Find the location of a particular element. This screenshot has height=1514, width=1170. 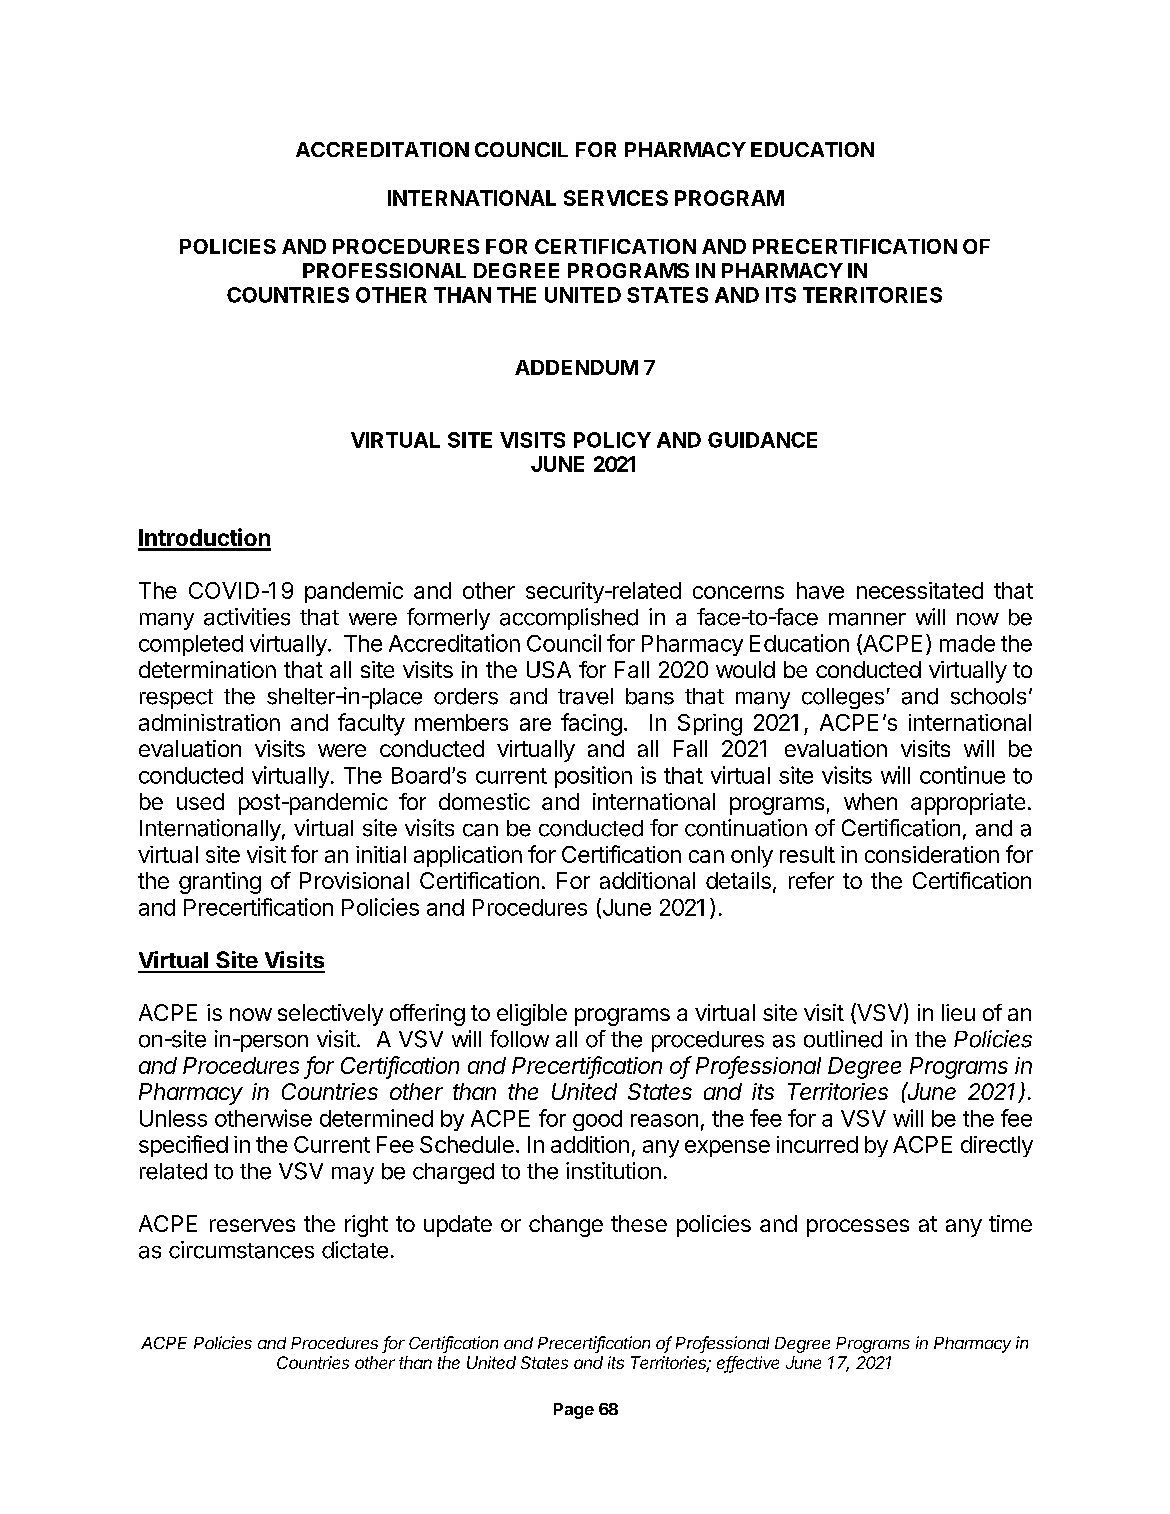

eligible is located at coordinates (532, 1015).
